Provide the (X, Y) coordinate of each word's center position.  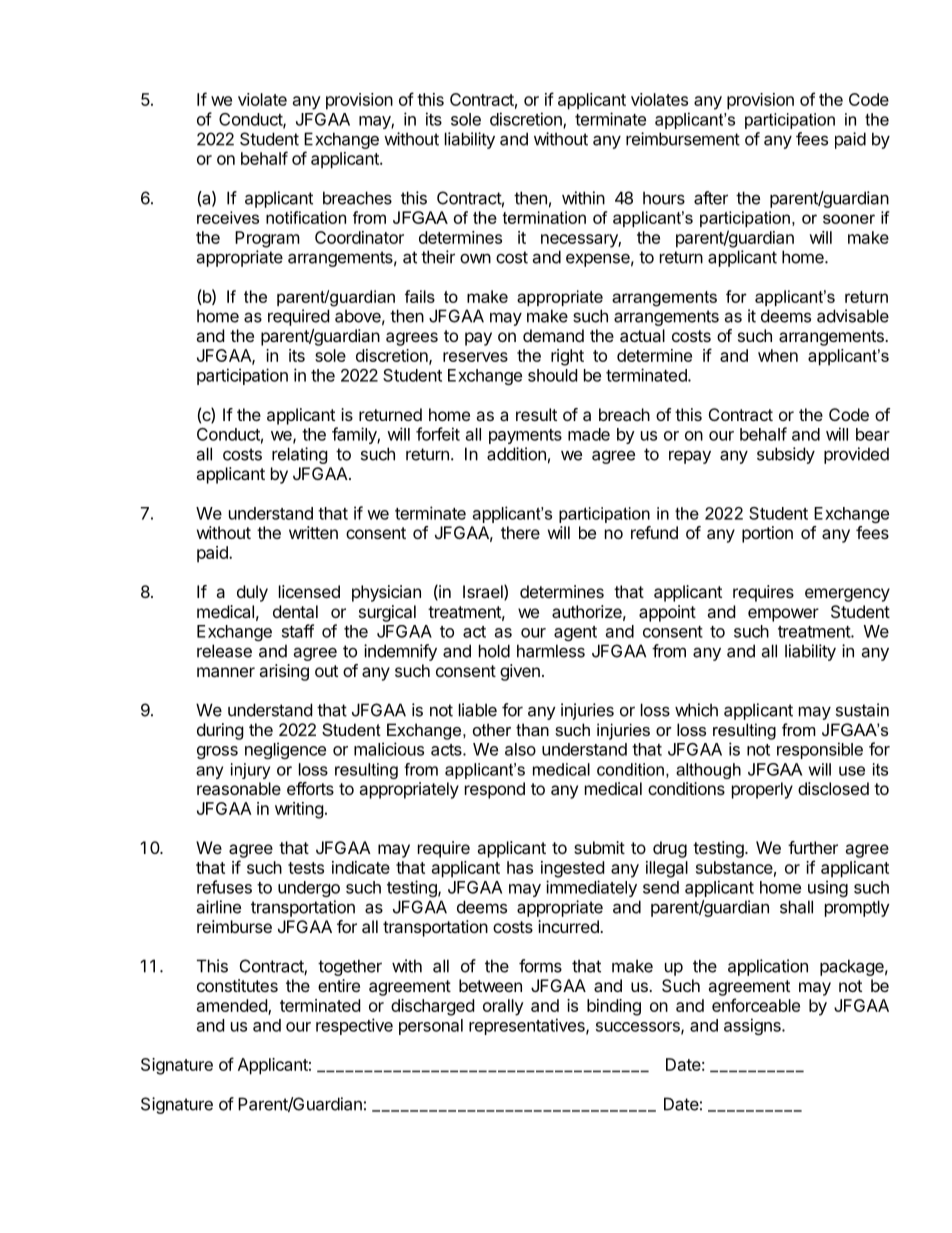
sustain (862, 710)
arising (284, 672)
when (778, 355)
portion (767, 534)
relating (300, 455)
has (520, 867)
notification (306, 217)
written (313, 532)
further (813, 847)
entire (339, 985)
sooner (849, 219)
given (520, 672)
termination (544, 217)
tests (306, 868)
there (520, 532)
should (552, 375)
